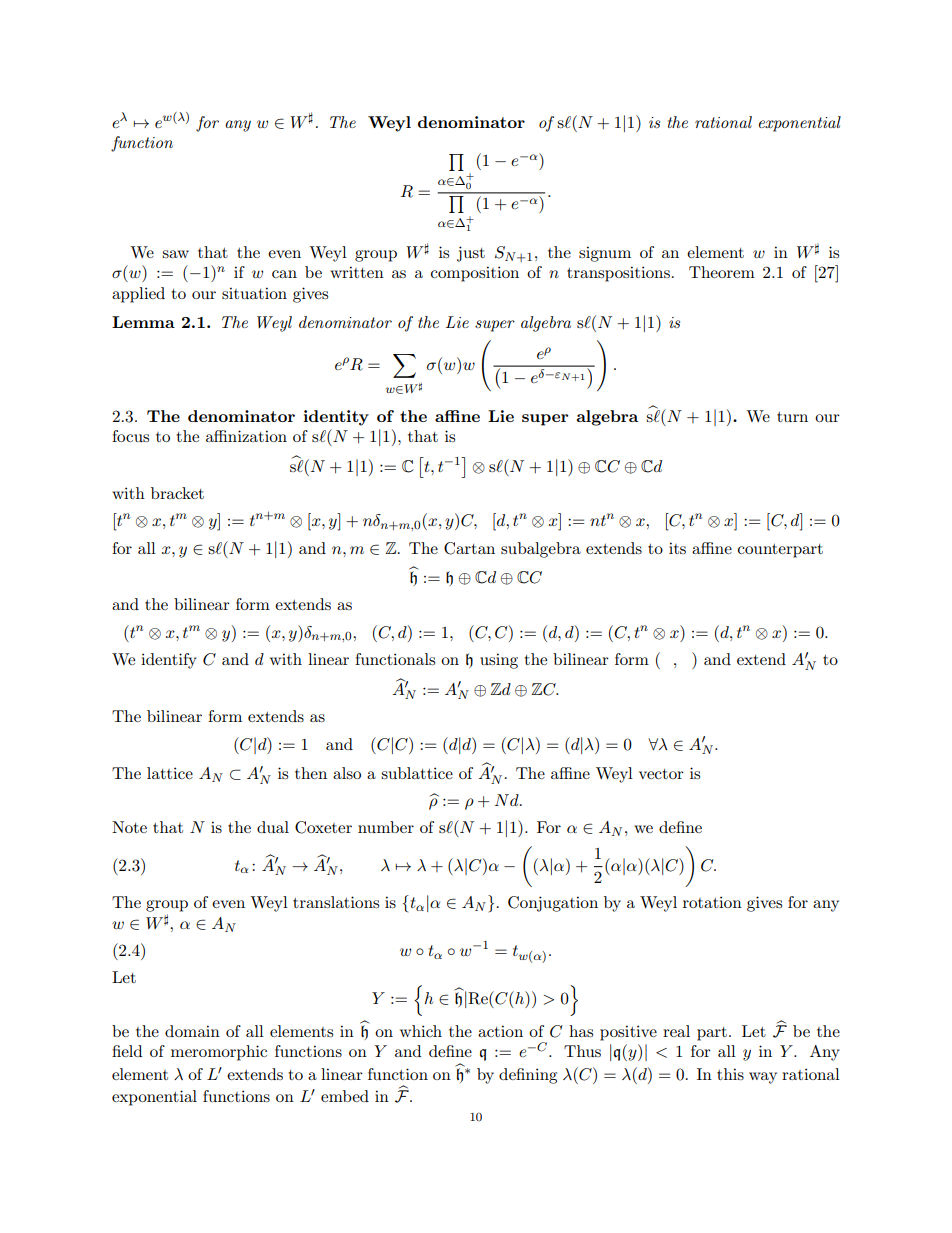 The width and height of the screenshot is (952, 1233). What do you see at coordinates (469, 548) in the screenshot?
I see `Cartan` at bounding box center [469, 548].
